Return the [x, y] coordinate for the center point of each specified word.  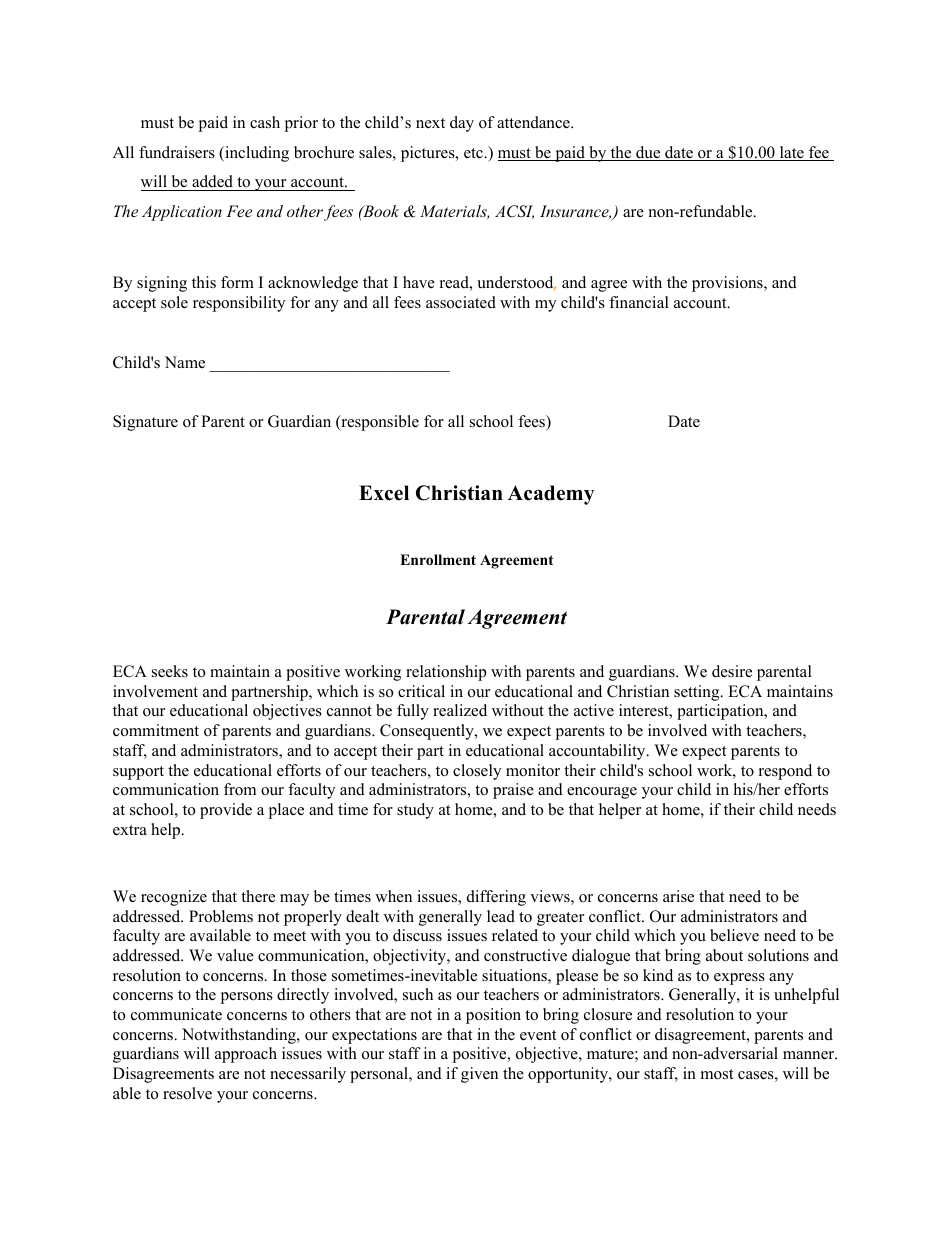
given [479, 1075]
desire [732, 671]
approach [246, 1055]
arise [678, 896]
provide [226, 811]
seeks [170, 671]
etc [474, 153]
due [648, 153]
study [415, 811]
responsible [379, 423]
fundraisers [177, 152]
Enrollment [438, 560]
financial [639, 302]
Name [185, 362]
